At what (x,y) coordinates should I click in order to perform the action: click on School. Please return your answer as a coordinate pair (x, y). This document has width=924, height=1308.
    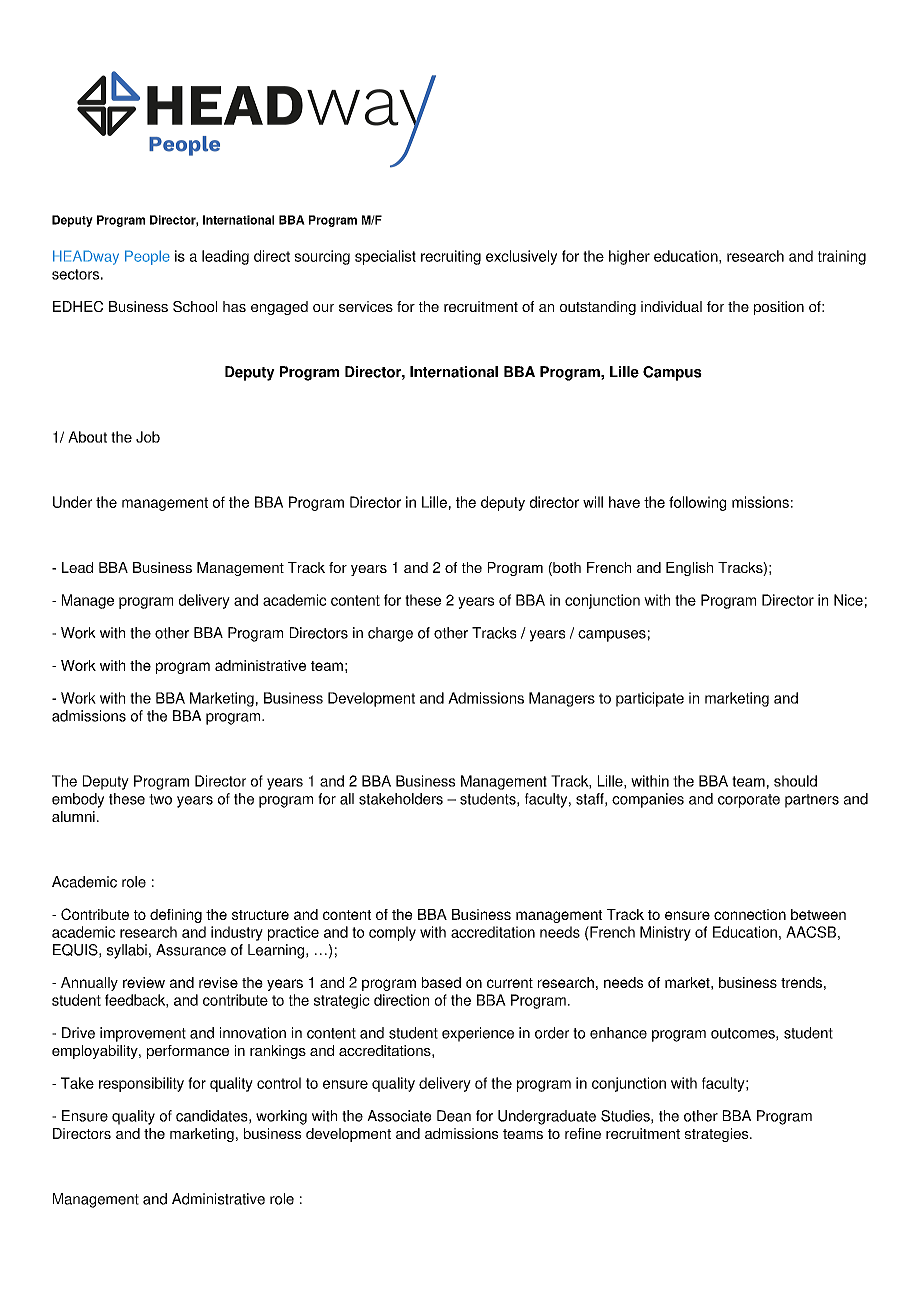
    Looking at the image, I should click on (195, 306).
